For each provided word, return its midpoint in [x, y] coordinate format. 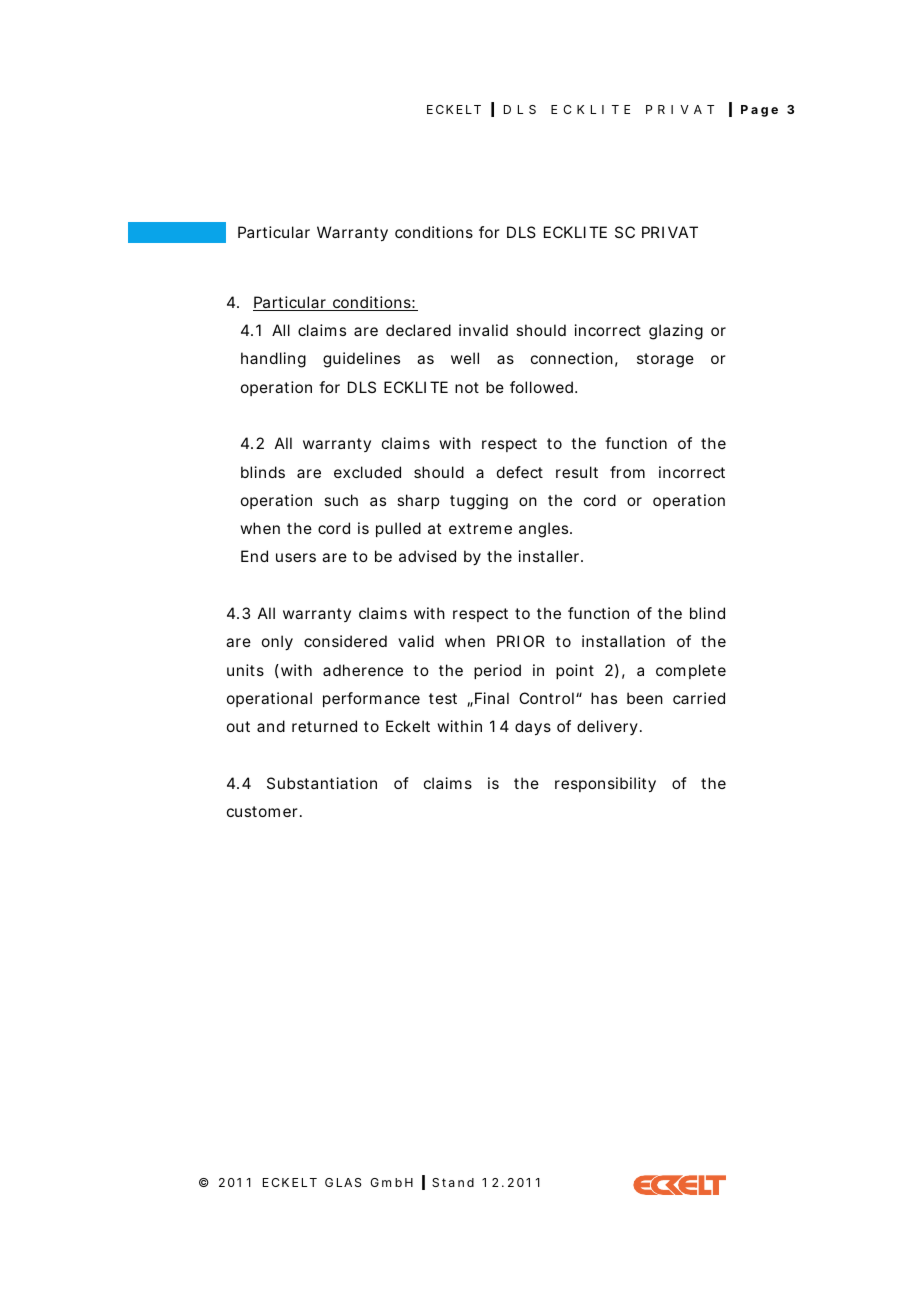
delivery [607, 727]
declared [418, 330]
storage [665, 360]
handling [273, 360]
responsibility [605, 785]
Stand [453, 1182]
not [467, 387]
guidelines [361, 360]
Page [759, 111]
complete [691, 671]
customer [262, 811]
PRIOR [521, 641]
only [277, 643]
